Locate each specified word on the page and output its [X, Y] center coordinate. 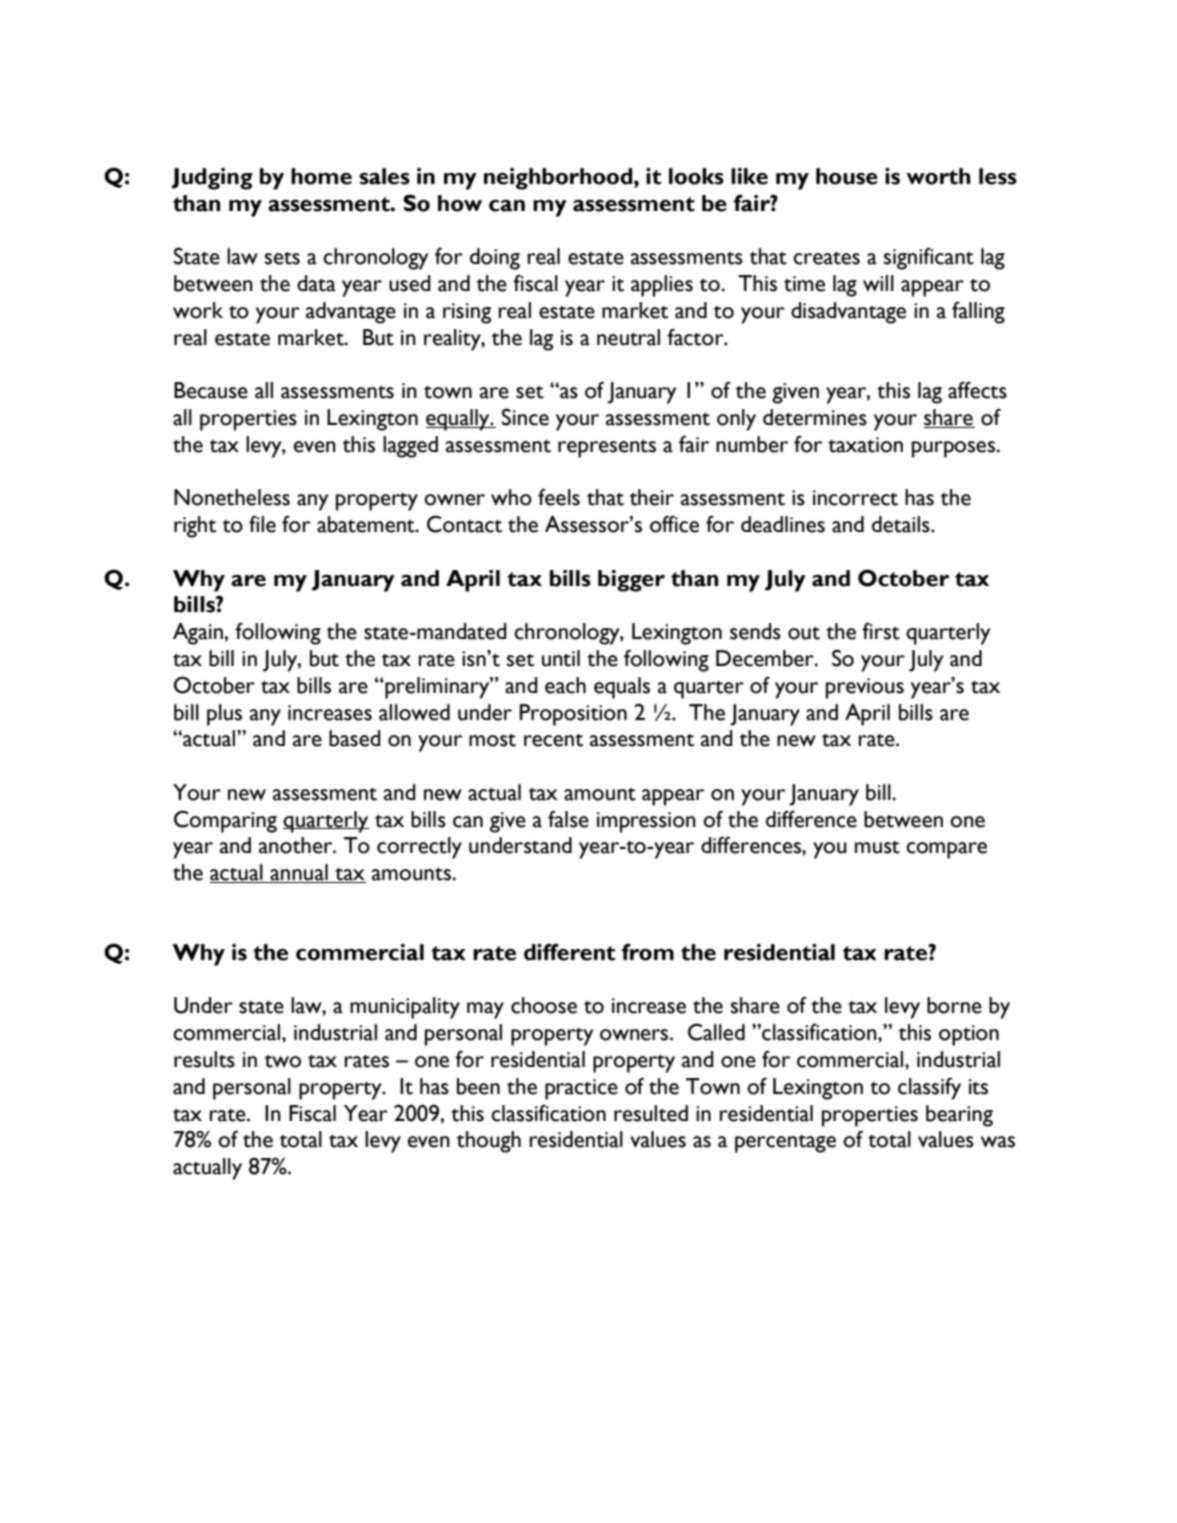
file [262, 524]
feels [559, 497]
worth [938, 176]
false [568, 819]
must [877, 847]
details [902, 524]
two [283, 1061]
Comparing [225, 821]
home [321, 176]
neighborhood [559, 179]
